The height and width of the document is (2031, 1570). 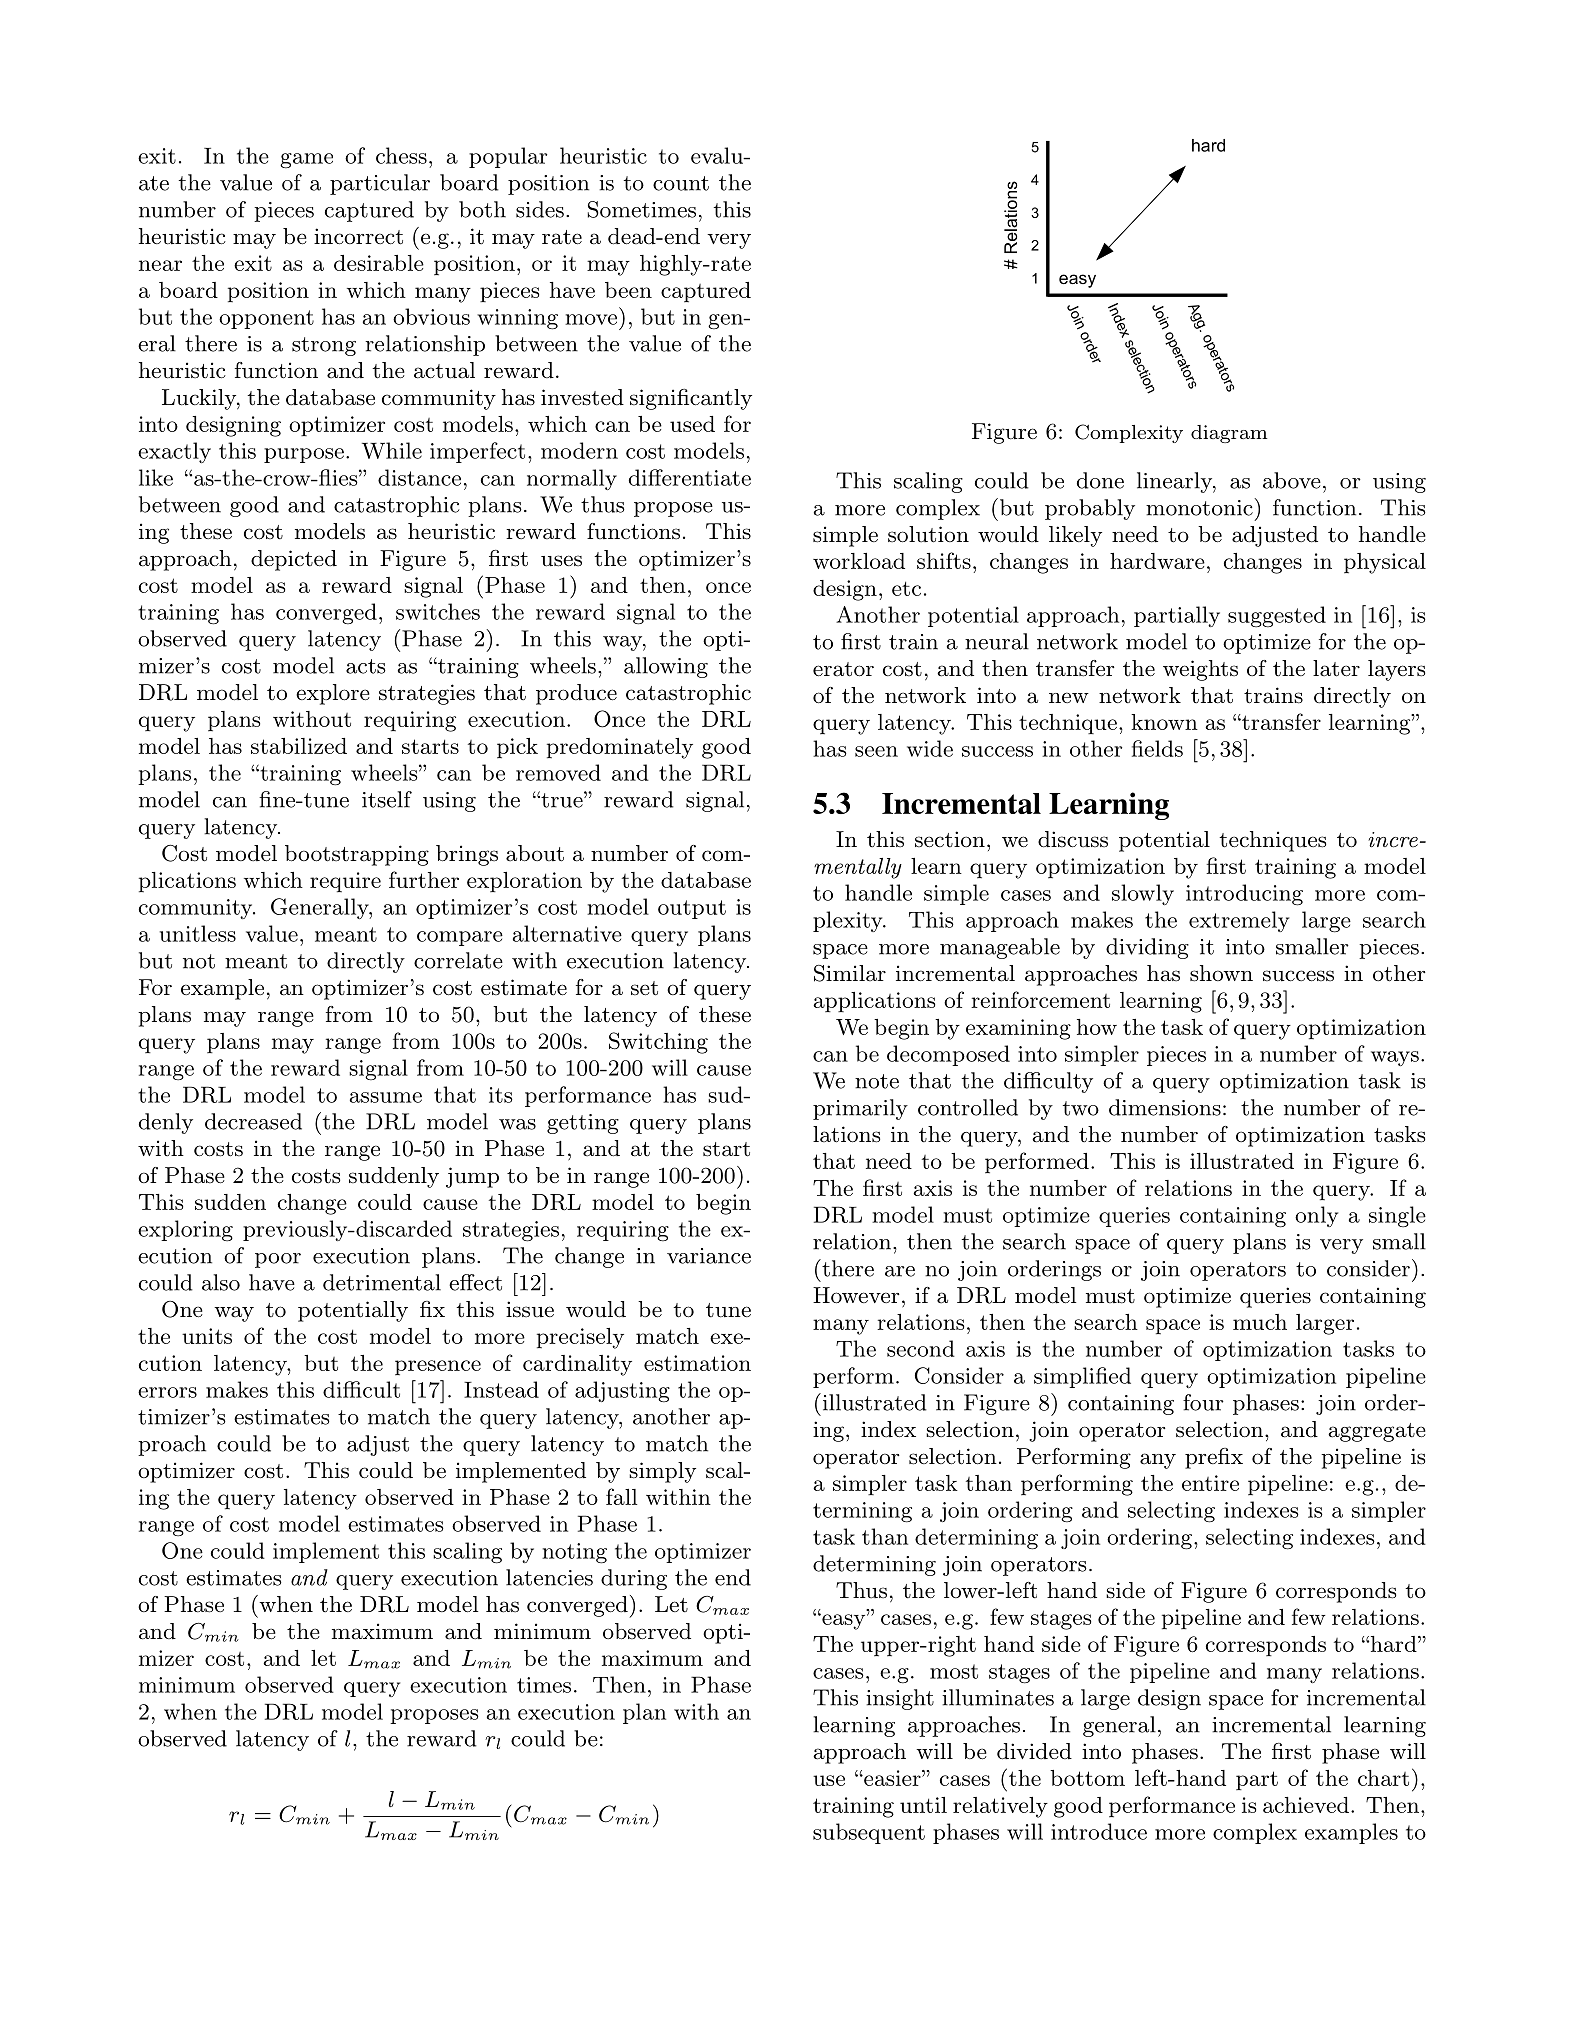 What do you see at coordinates (458, 960) in the document?
I see `correlate` at bounding box center [458, 960].
